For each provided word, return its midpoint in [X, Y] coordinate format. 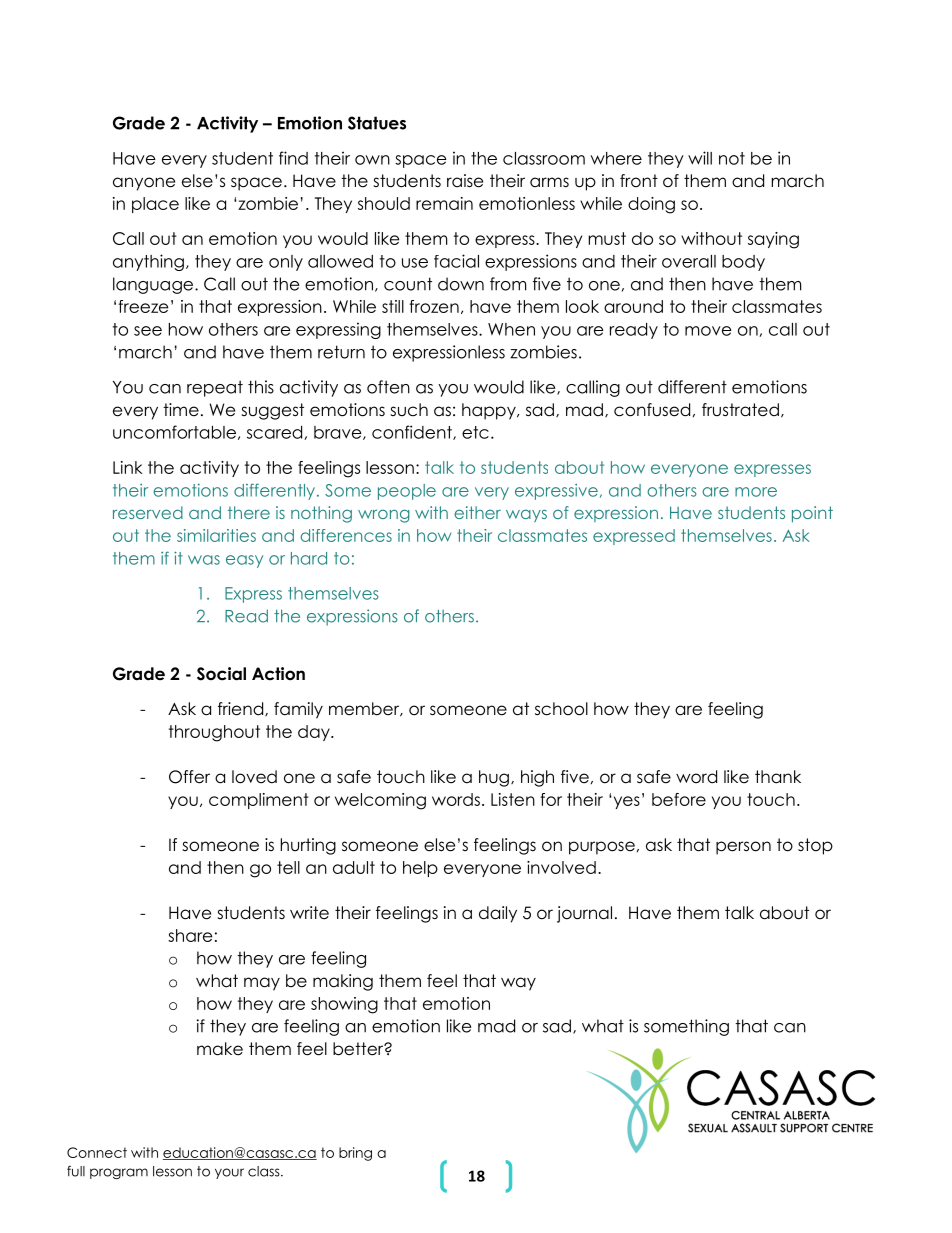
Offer [189, 777]
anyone [144, 184]
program [119, 1173]
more [756, 492]
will [700, 158]
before [679, 799]
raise [465, 181]
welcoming [380, 801]
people [407, 492]
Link [128, 467]
